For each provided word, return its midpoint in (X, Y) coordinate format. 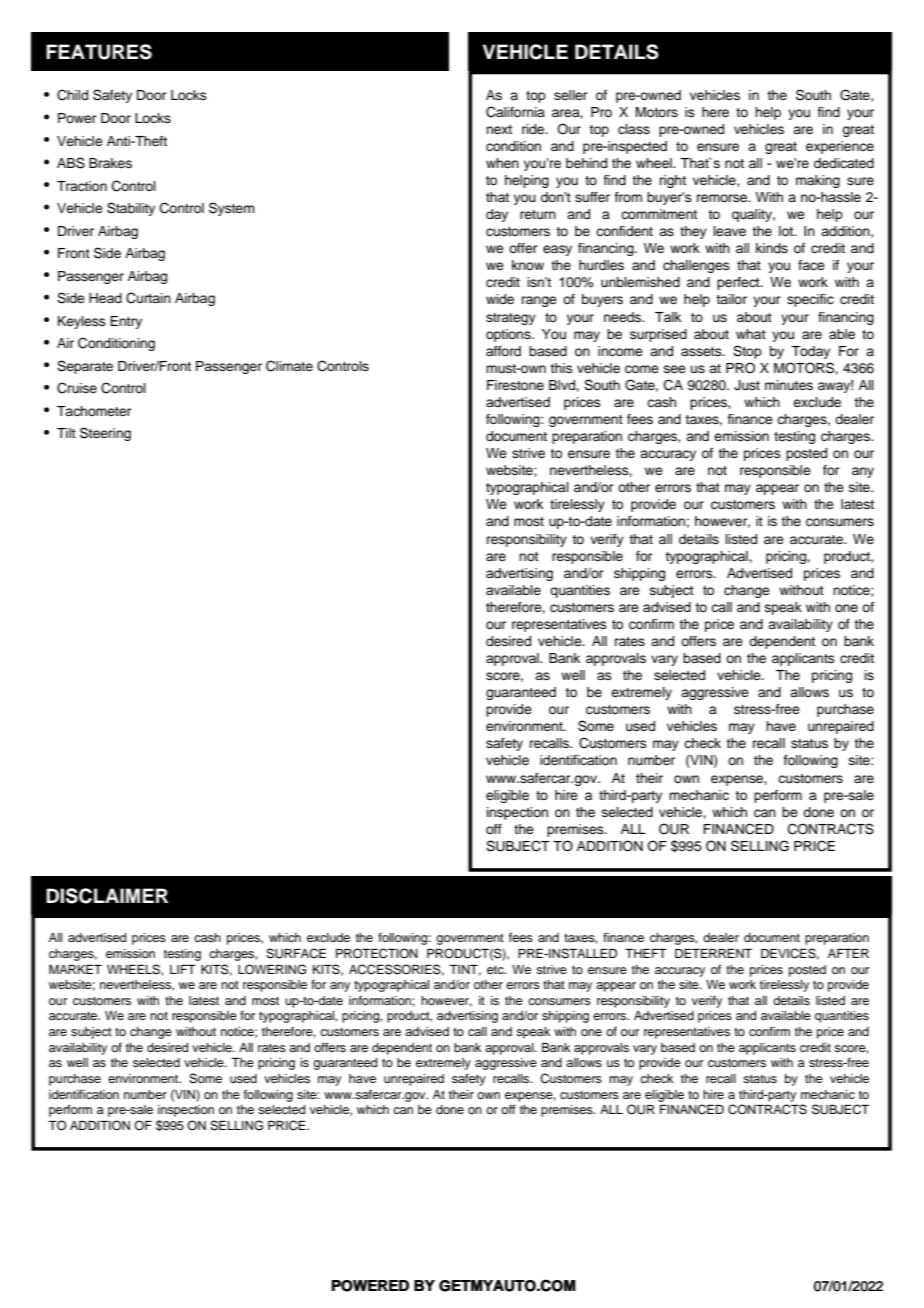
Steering (105, 434)
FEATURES (99, 52)
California (515, 112)
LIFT (183, 969)
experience (840, 147)
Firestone (515, 385)
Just (747, 385)
